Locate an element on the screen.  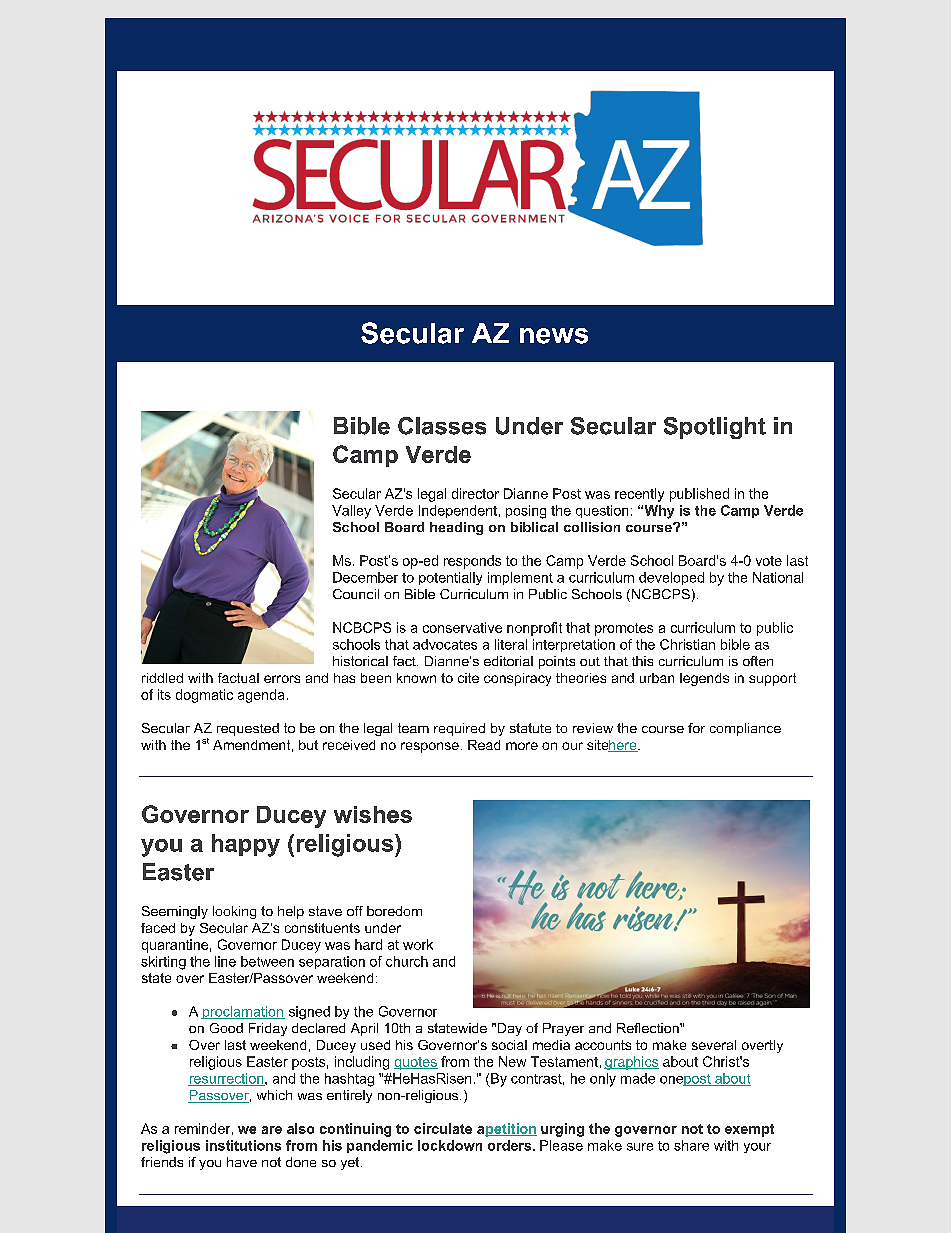
share is located at coordinates (691, 1145).
